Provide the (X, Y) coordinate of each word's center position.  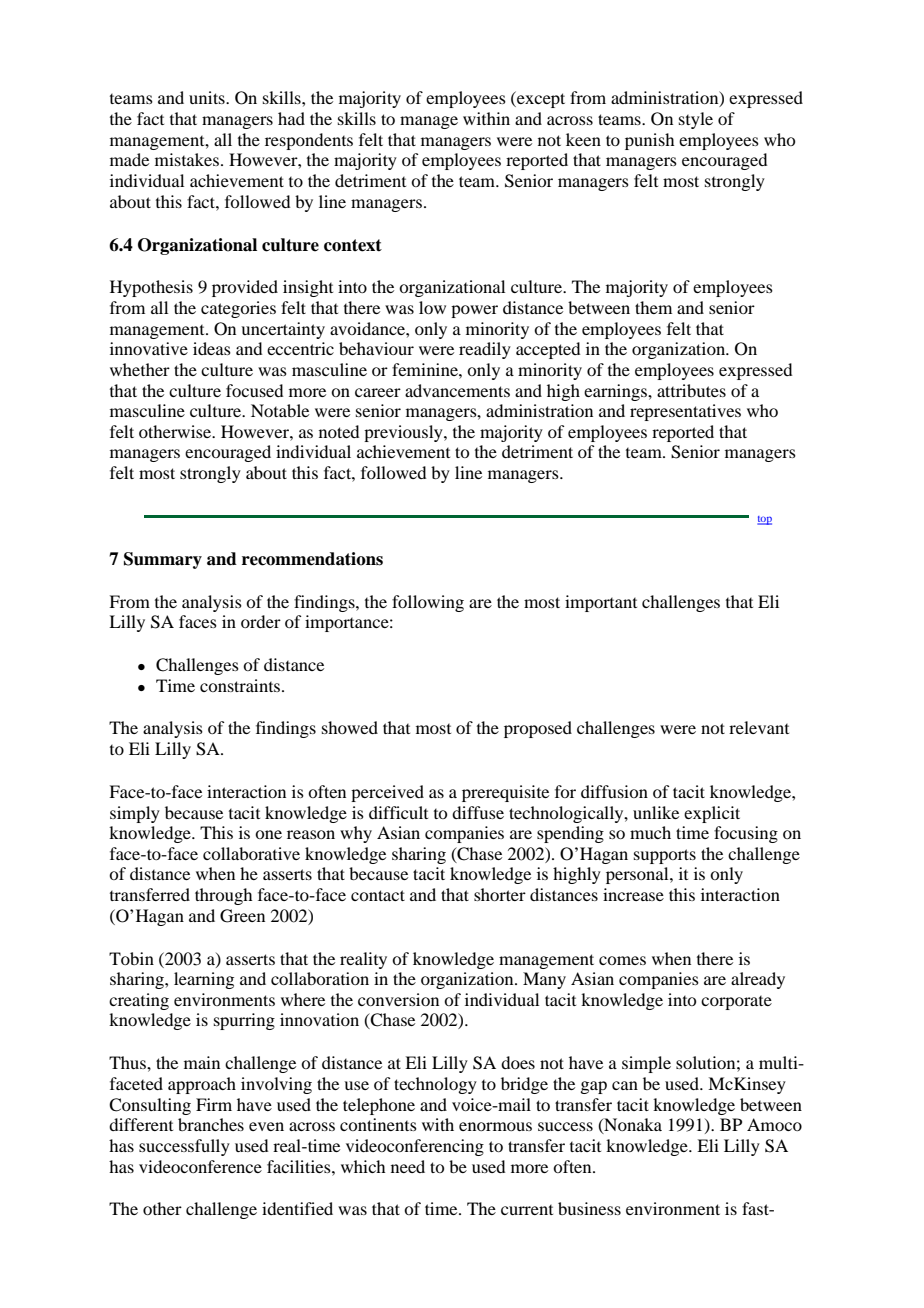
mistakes (187, 159)
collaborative (251, 853)
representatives (685, 412)
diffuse (478, 812)
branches (211, 1124)
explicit (712, 814)
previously (404, 433)
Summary (163, 560)
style (696, 120)
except (540, 99)
